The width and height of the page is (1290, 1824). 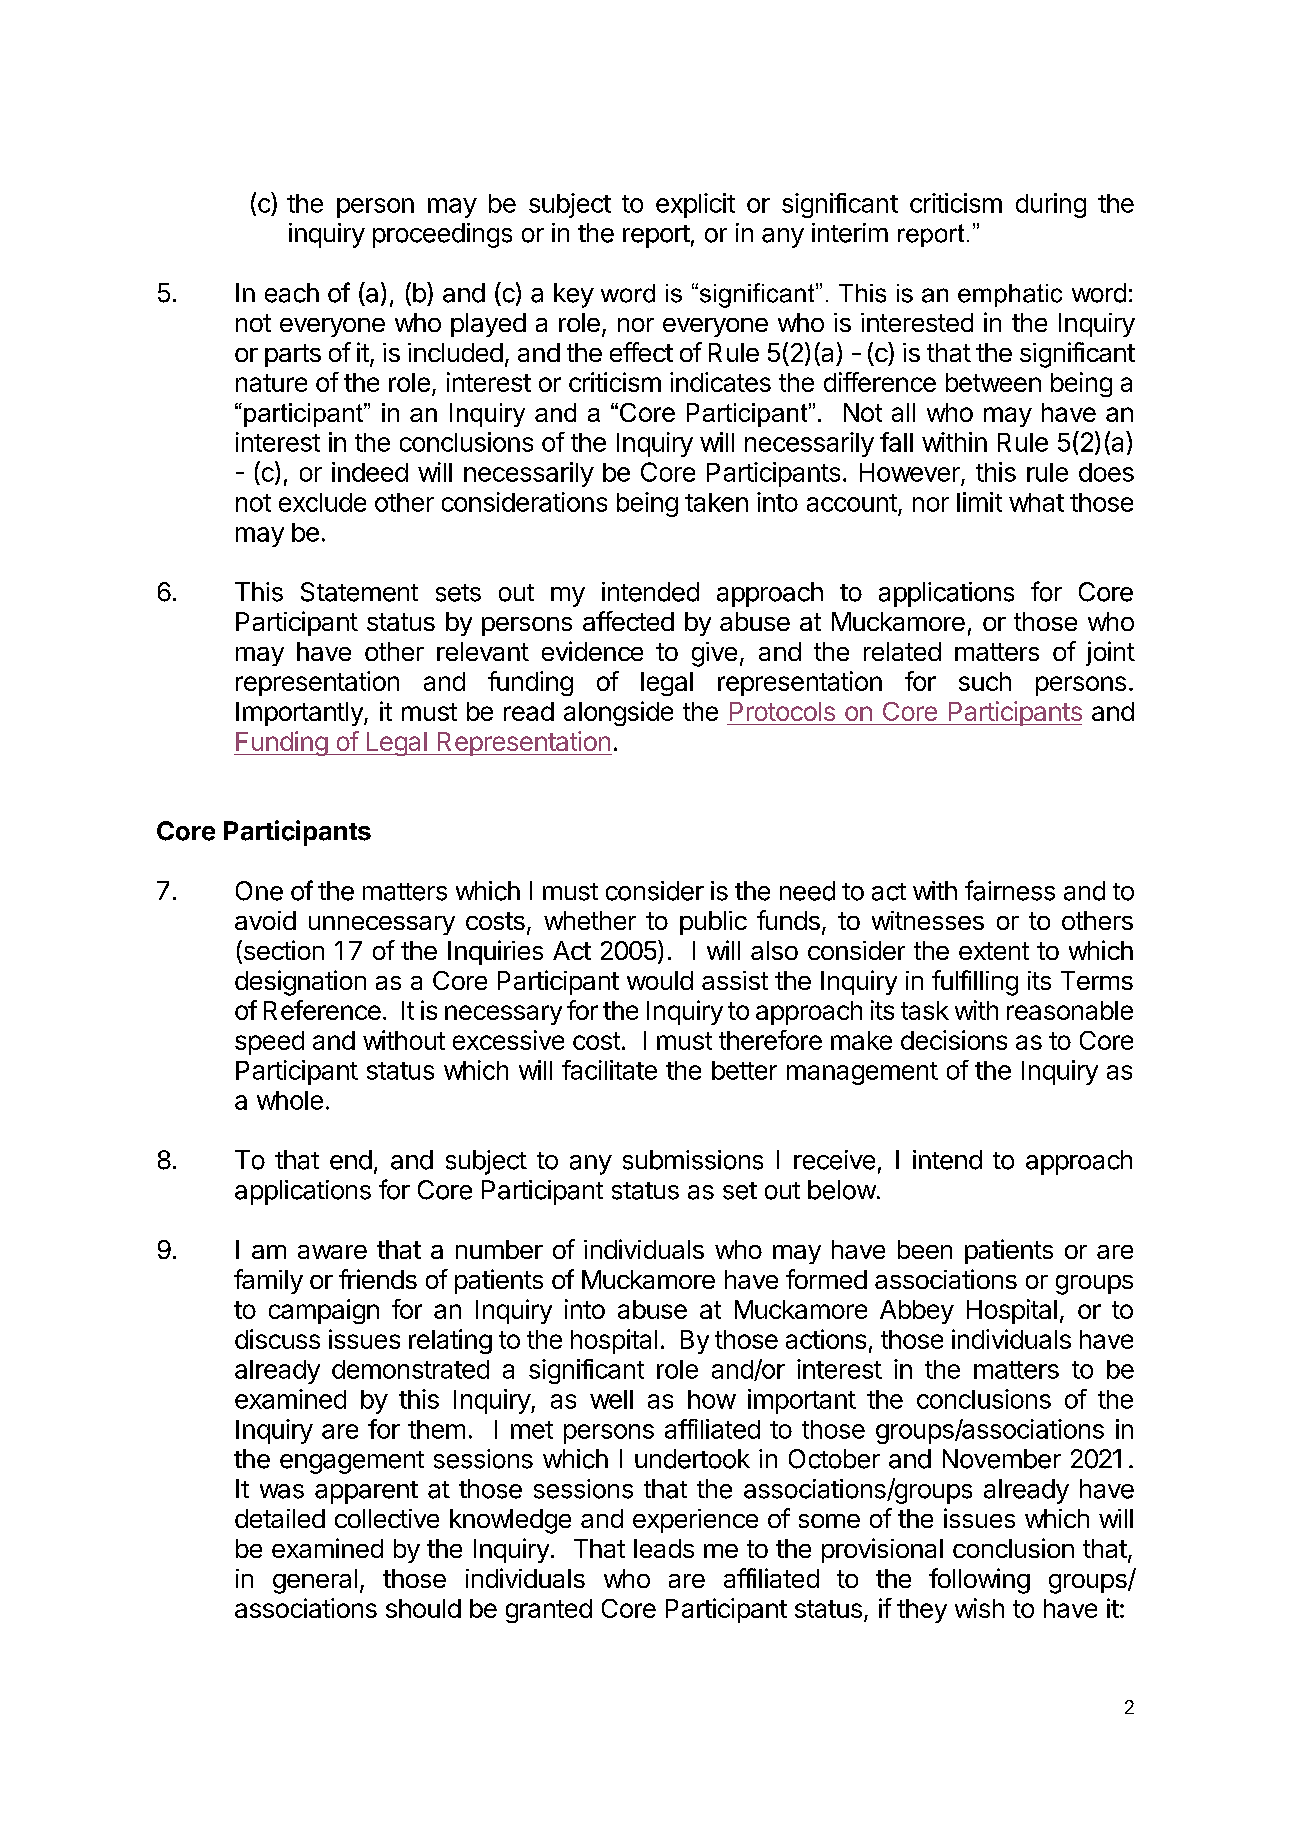 What do you see at coordinates (664, 1548) in the page?
I see `leads` at bounding box center [664, 1548].
